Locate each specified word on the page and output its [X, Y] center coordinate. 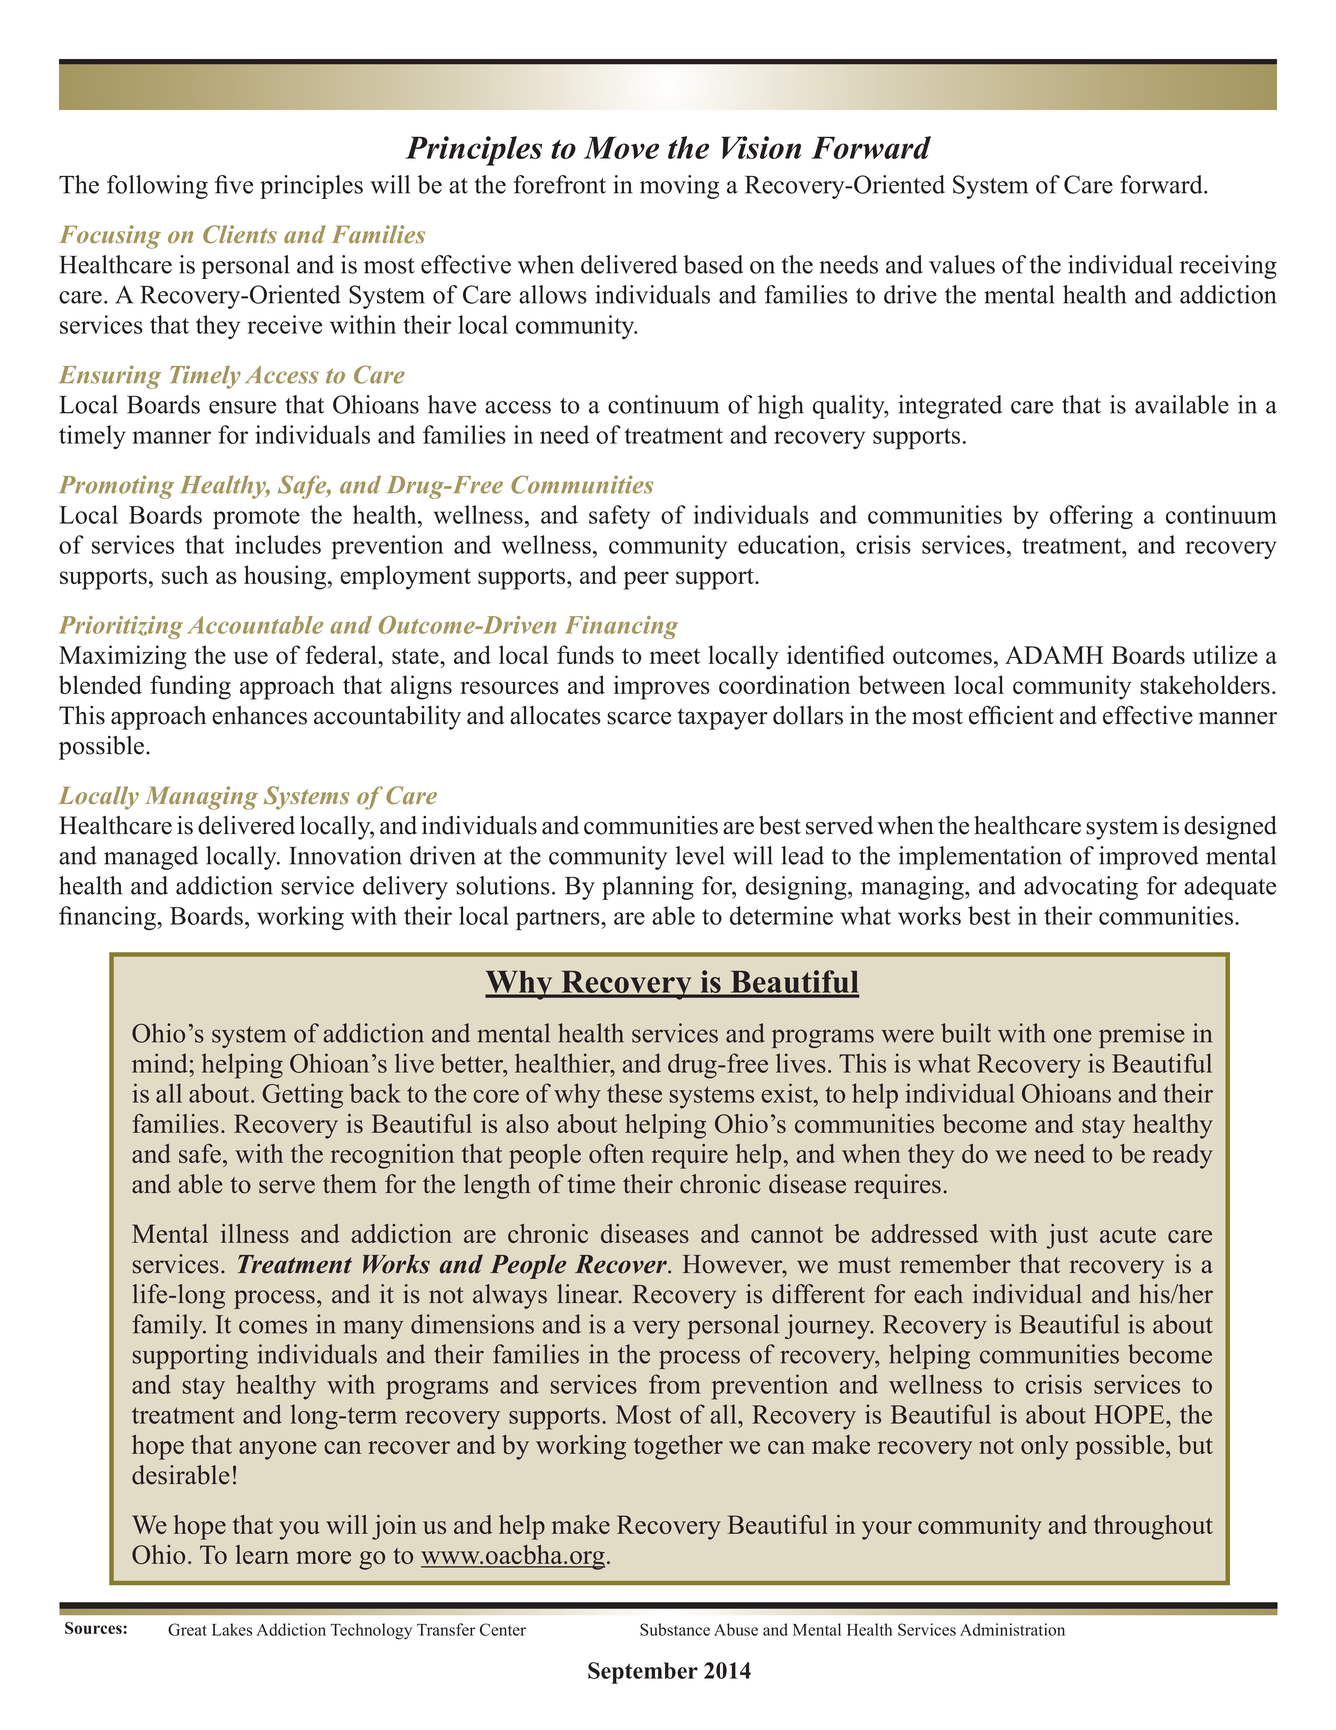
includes [278, 544]
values [962, 264]
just [1067, 1236]
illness [255, 1233]
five [234, 184]
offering [1091, 517]
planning [648, 888]
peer [646, 580]
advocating [1081, 888]
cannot [787, 1235]
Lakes [232, 1629]
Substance [675, 1629]
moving [679, 187]
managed [151, 858]
